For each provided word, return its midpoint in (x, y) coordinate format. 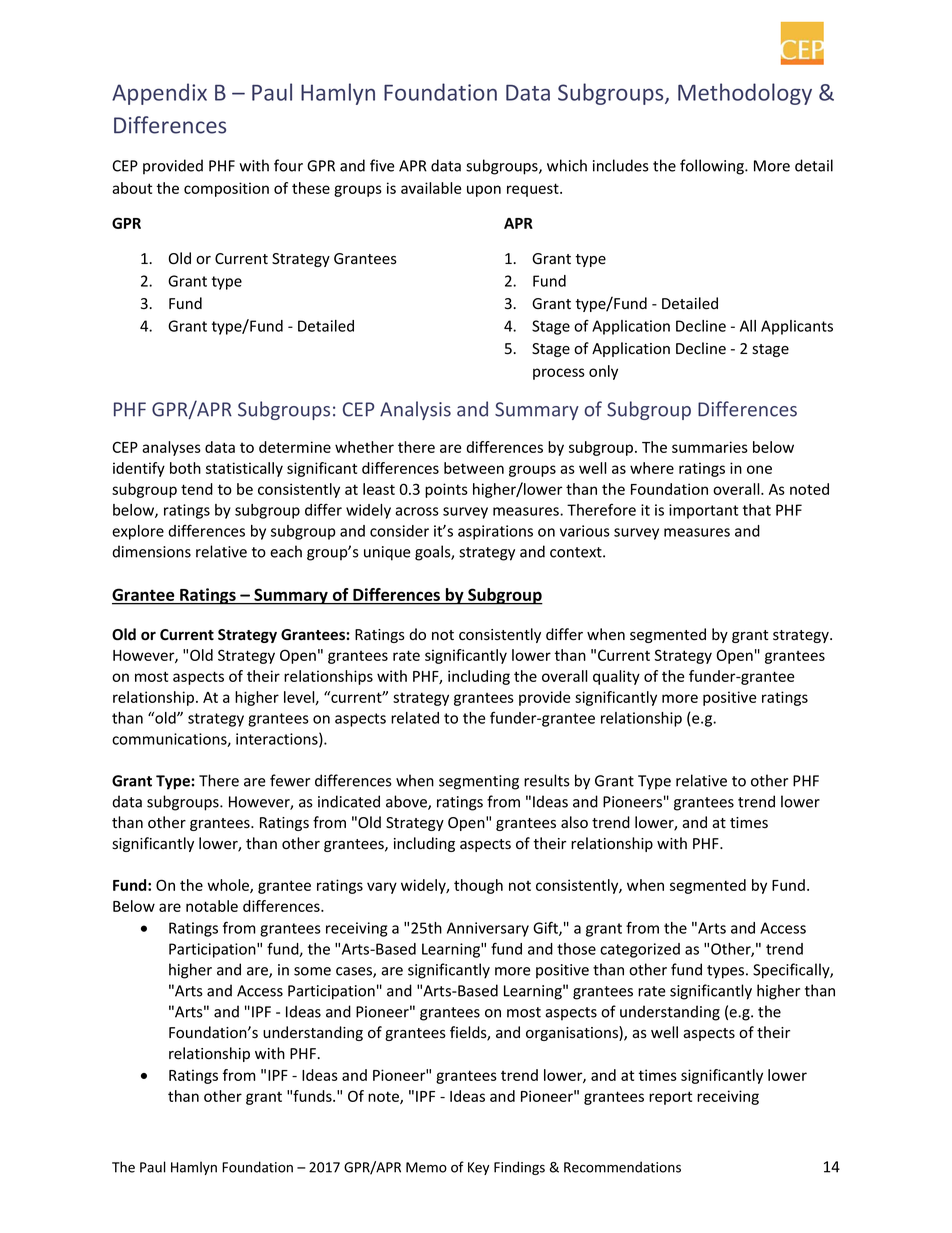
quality (616, 677)
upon (484, 191)
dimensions (151, 551)
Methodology (745, 94)
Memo (426, 1167)
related (415, 718)
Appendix (159, 94)
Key (479, 1168)
